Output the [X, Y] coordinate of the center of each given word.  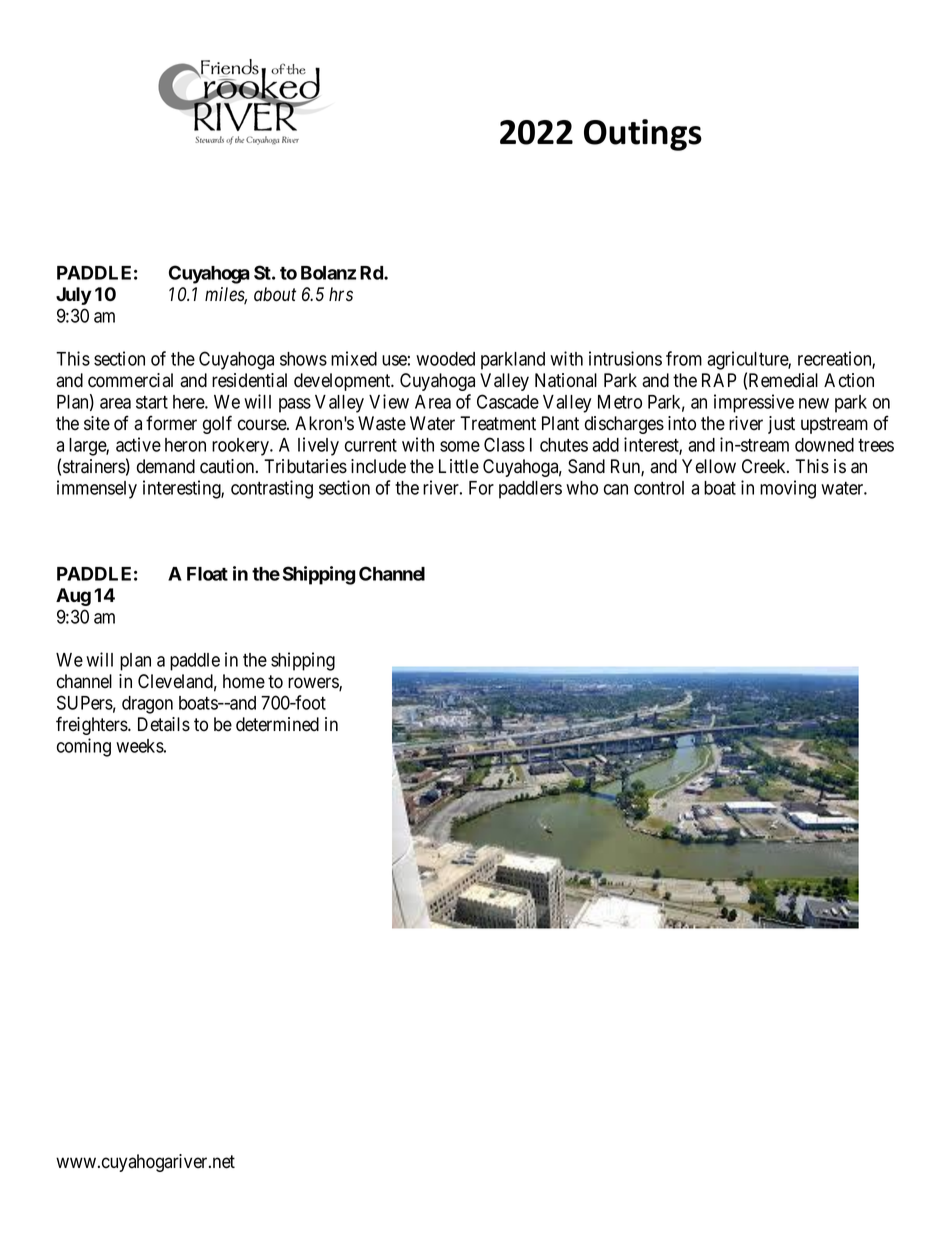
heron [185, 445]
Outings [643, 135]
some [460, 446]
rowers [314, 684]
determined [277, 724]
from [684, 358]
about [275, 294]
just [781, 425]
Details [164, 724]
